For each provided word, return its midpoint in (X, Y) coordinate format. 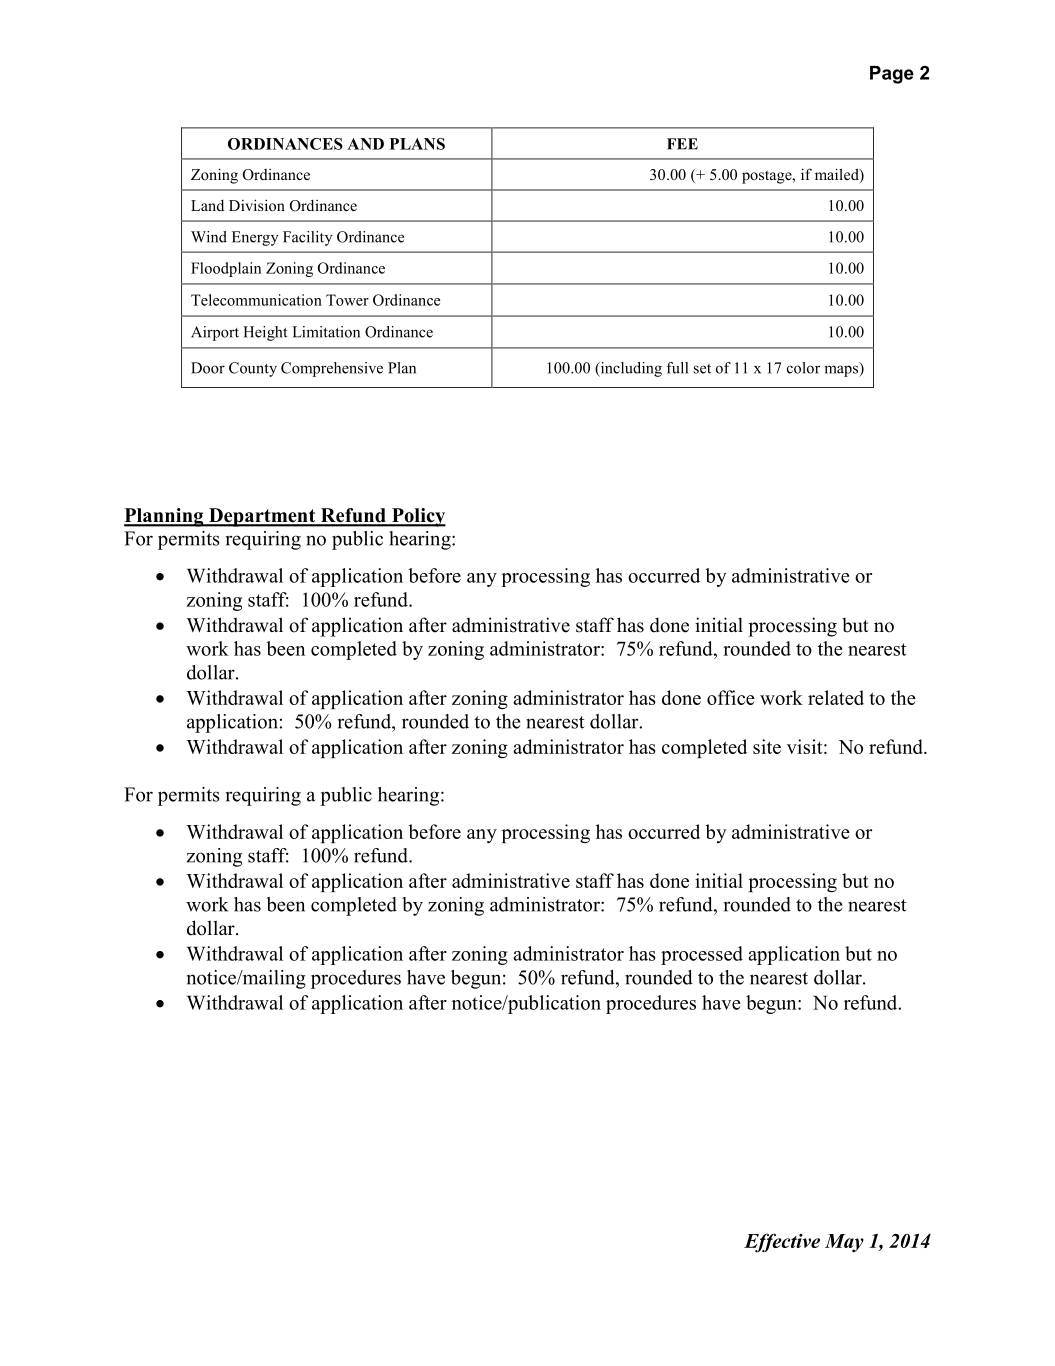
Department (262, 517)
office (731, 697)
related (836, 697)
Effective (782, 1242)
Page (892, 75)
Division (257, 205)
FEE (682, 144)
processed (702, 955)
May (844, 1243)
